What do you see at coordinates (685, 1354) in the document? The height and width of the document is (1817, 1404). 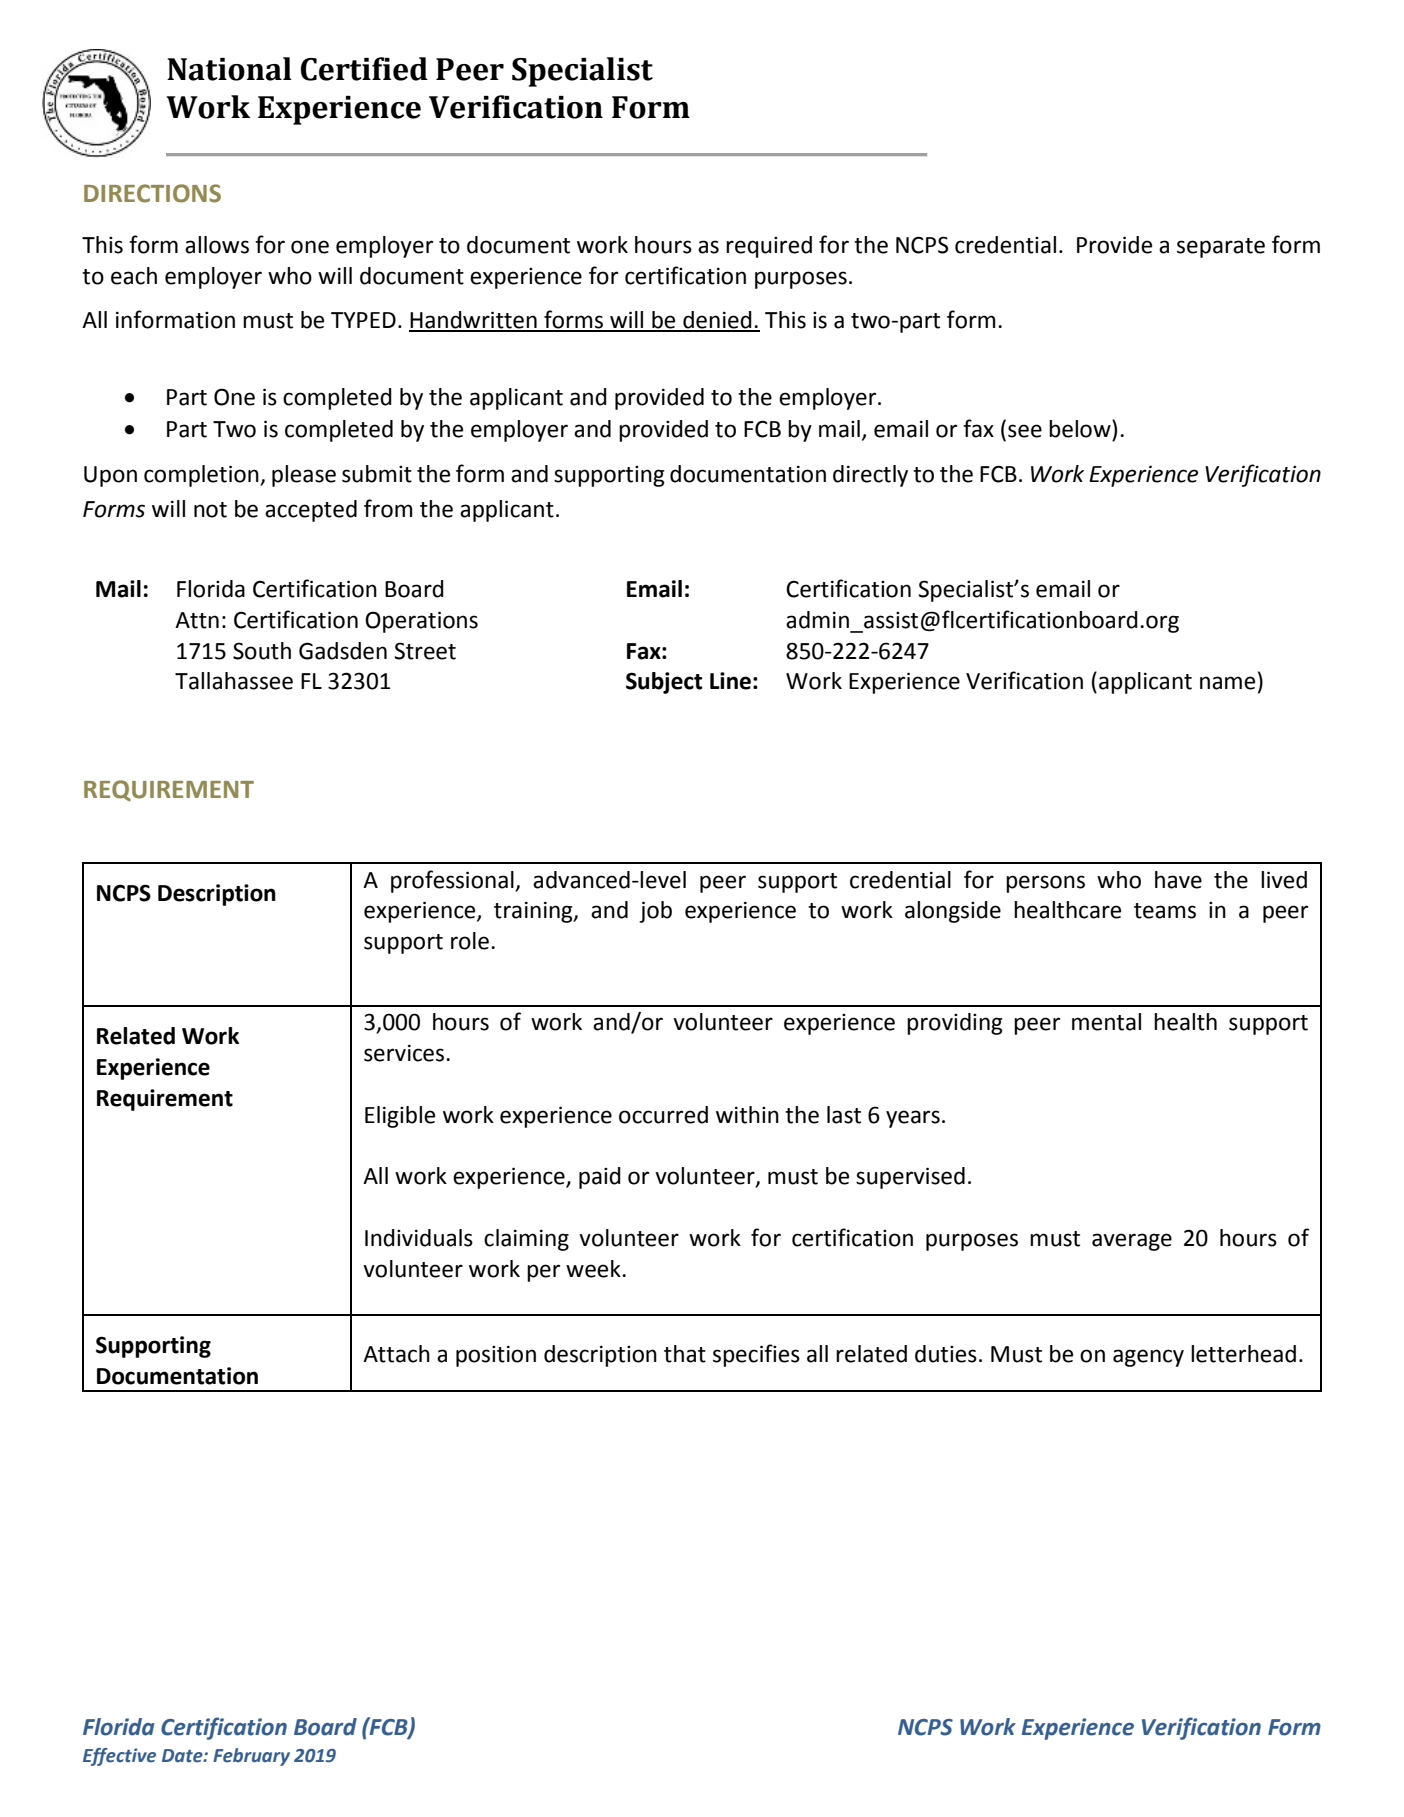 I see `that` at bounding box center [685, 1354].
